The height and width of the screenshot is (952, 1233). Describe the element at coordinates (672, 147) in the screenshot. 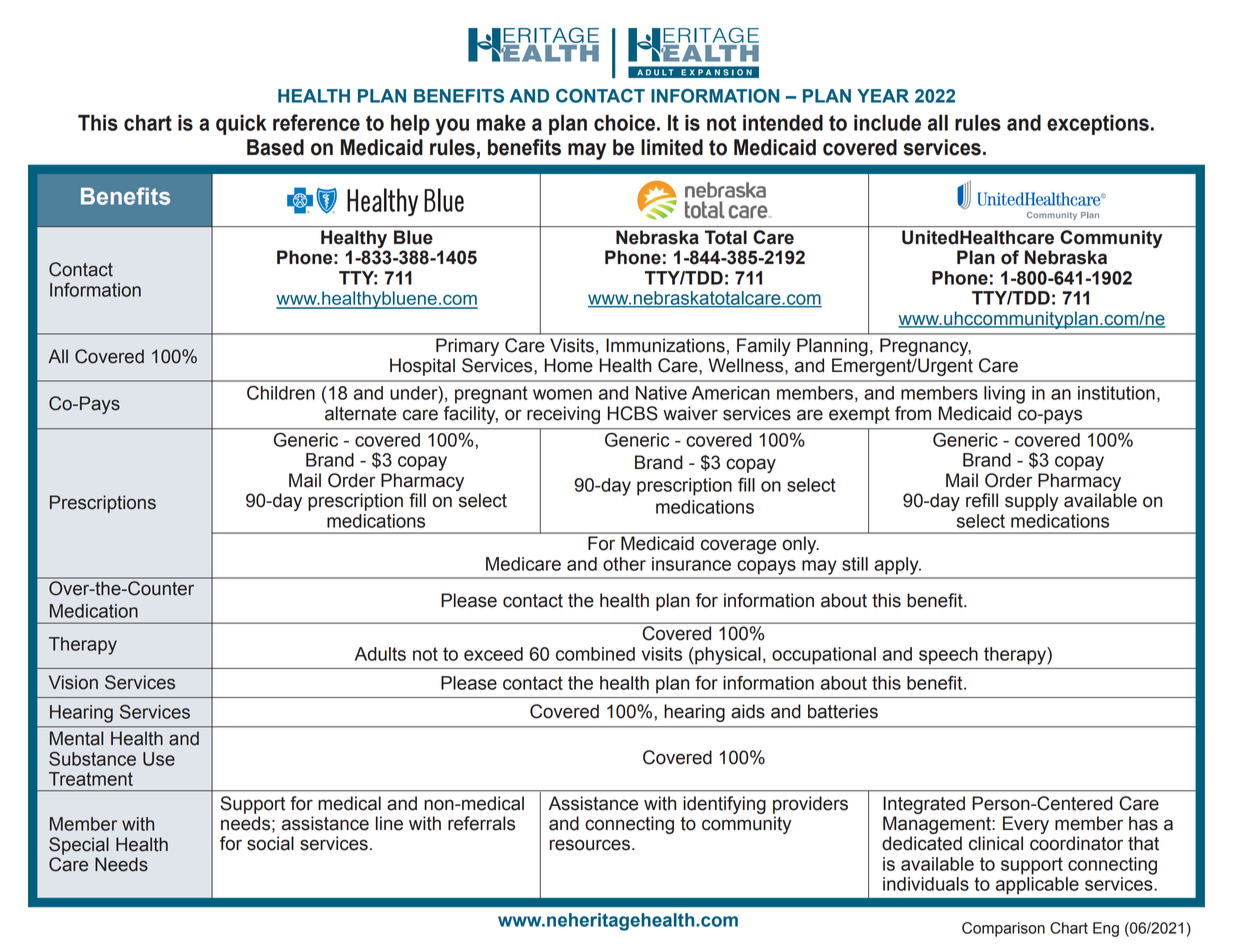

I see `limited` at that location.
